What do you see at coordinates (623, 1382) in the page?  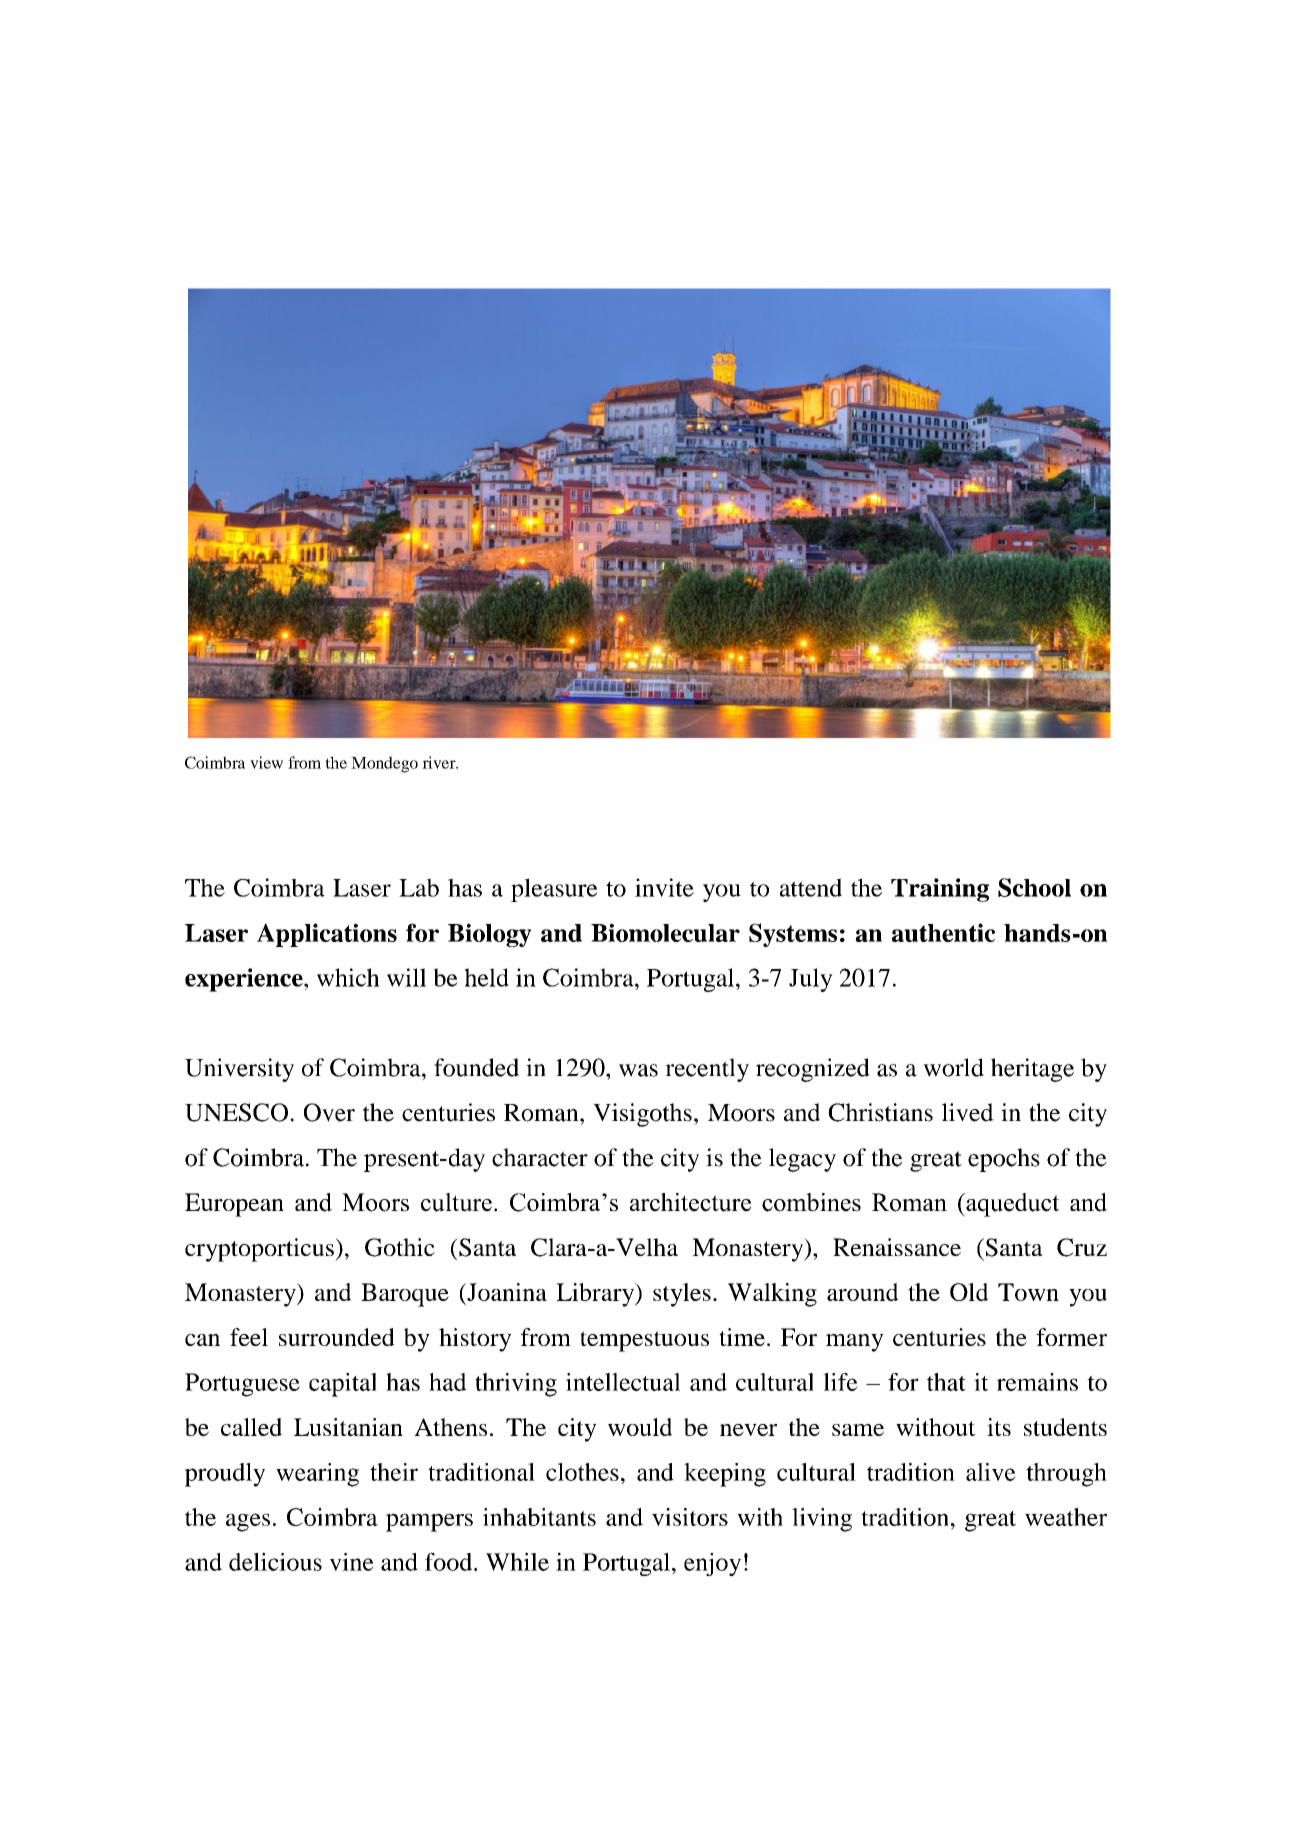 I see `intellectual` at bounding box center [623, 1382].
